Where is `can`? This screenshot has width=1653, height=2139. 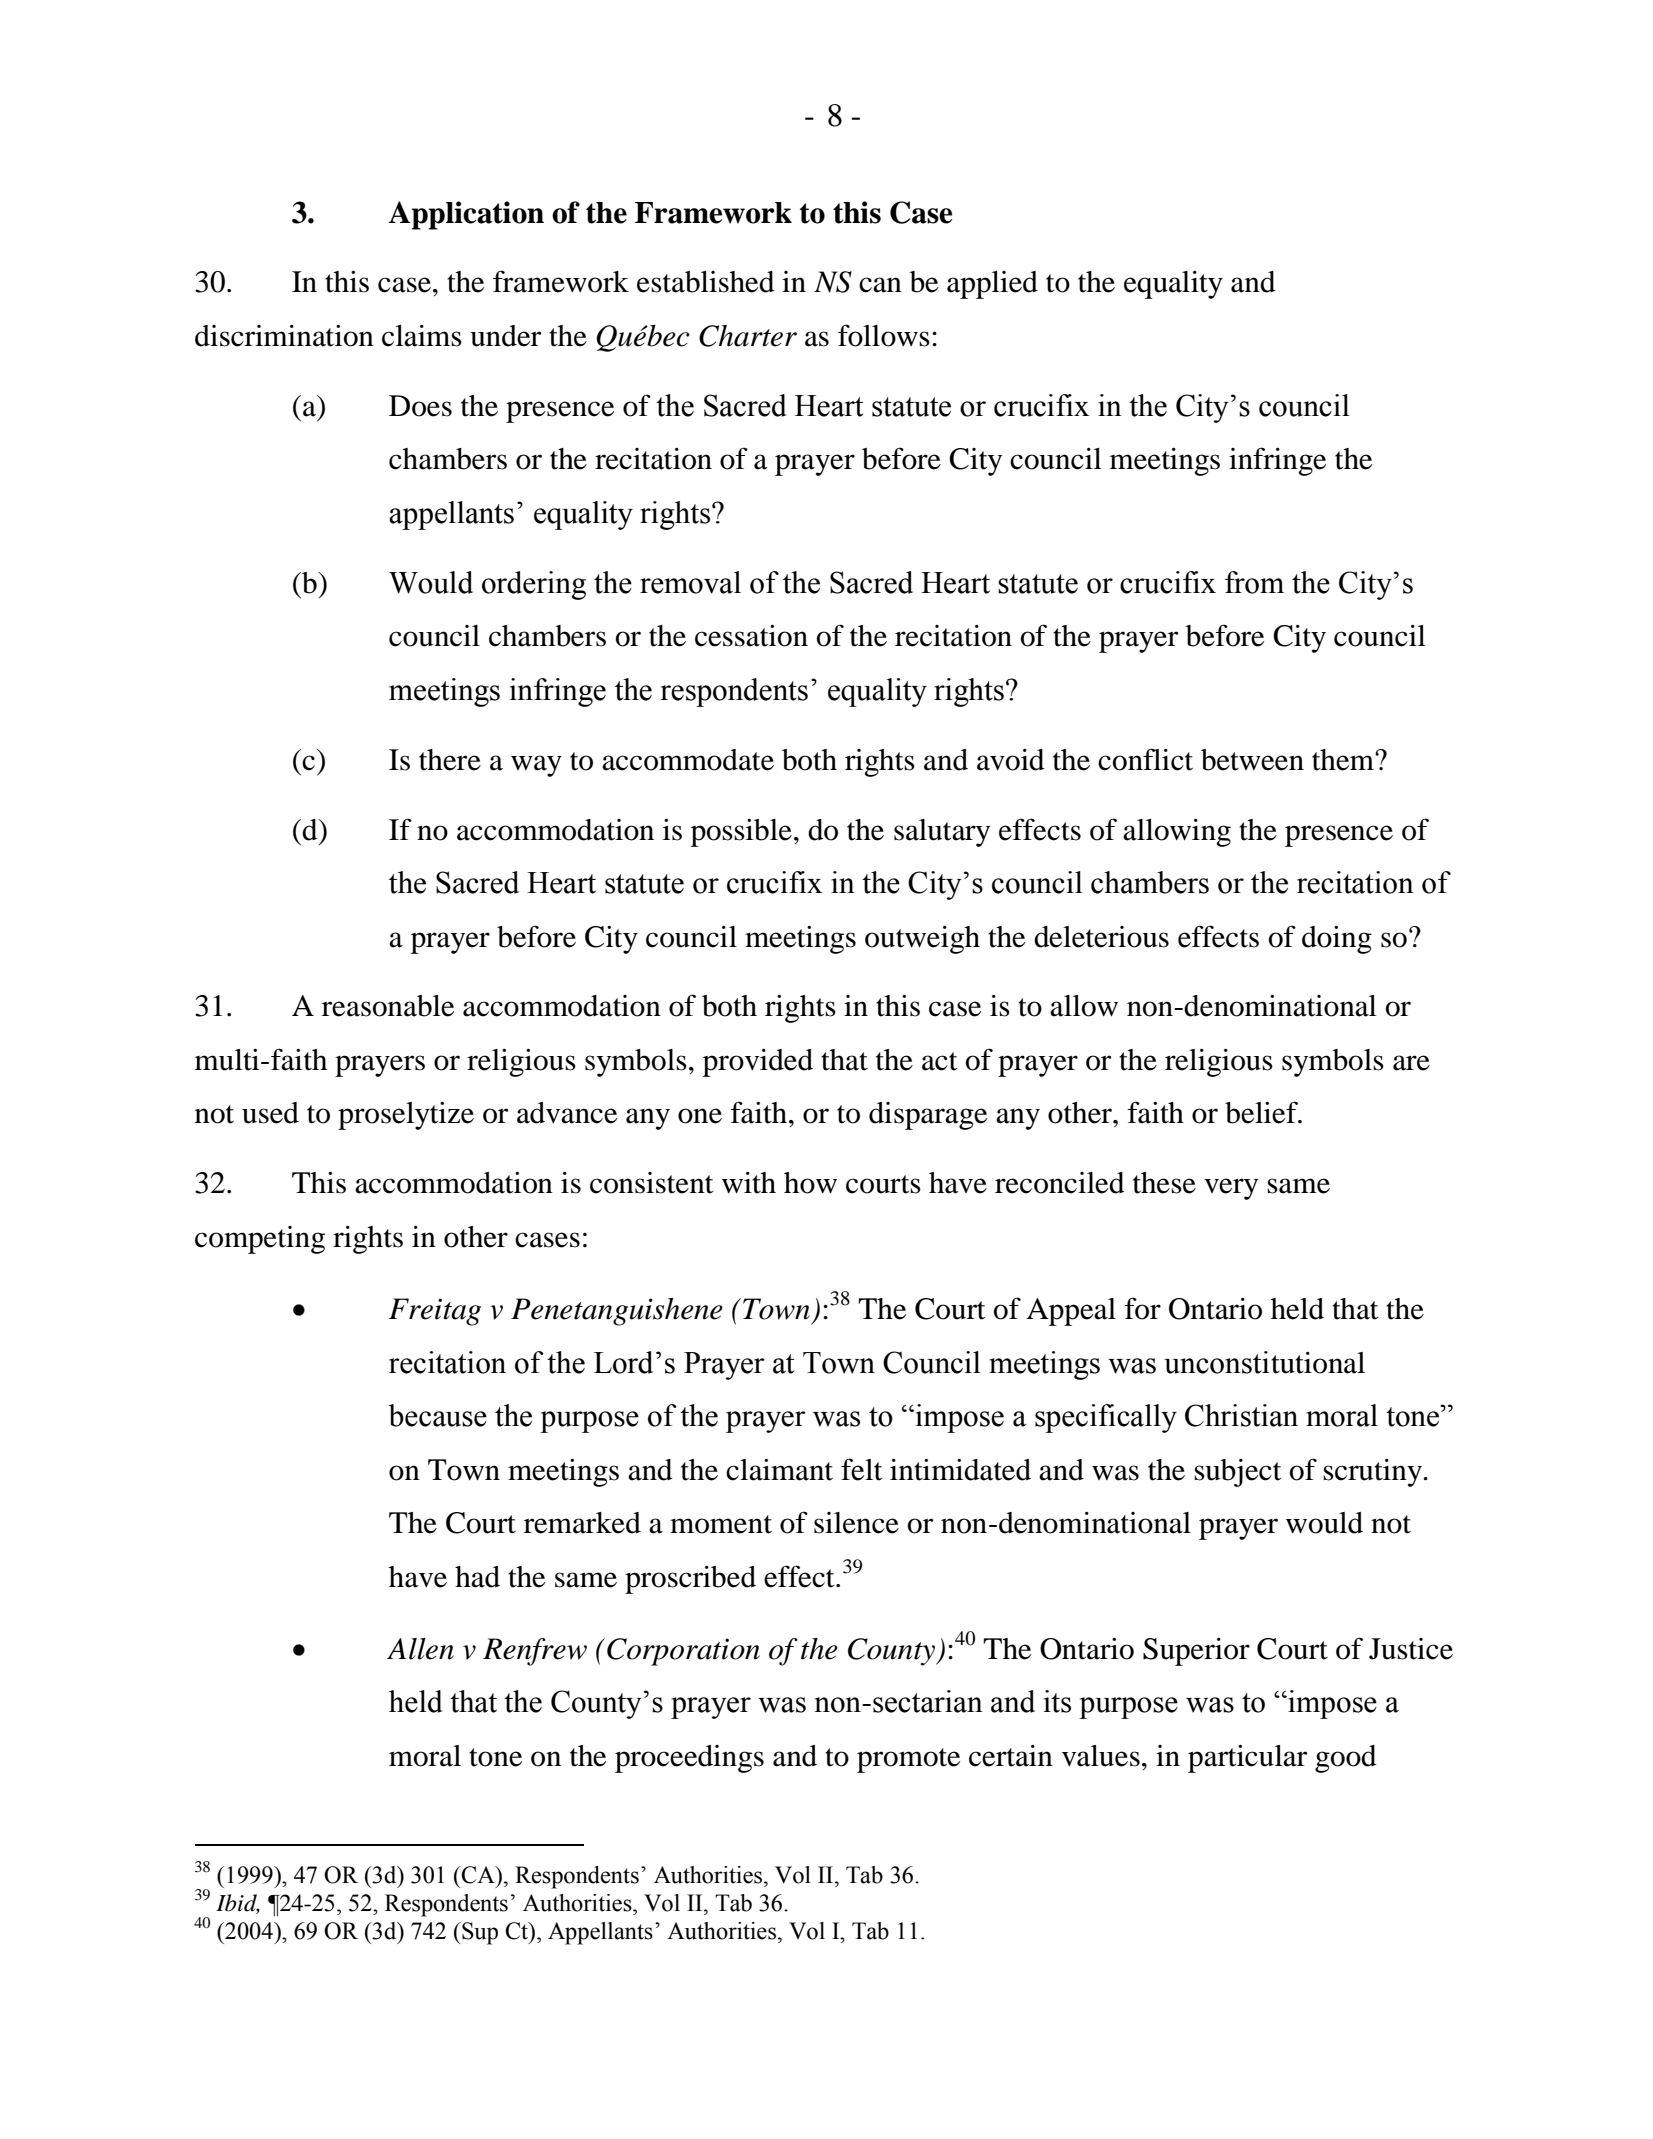 can is located at coordinates (880, 285).
